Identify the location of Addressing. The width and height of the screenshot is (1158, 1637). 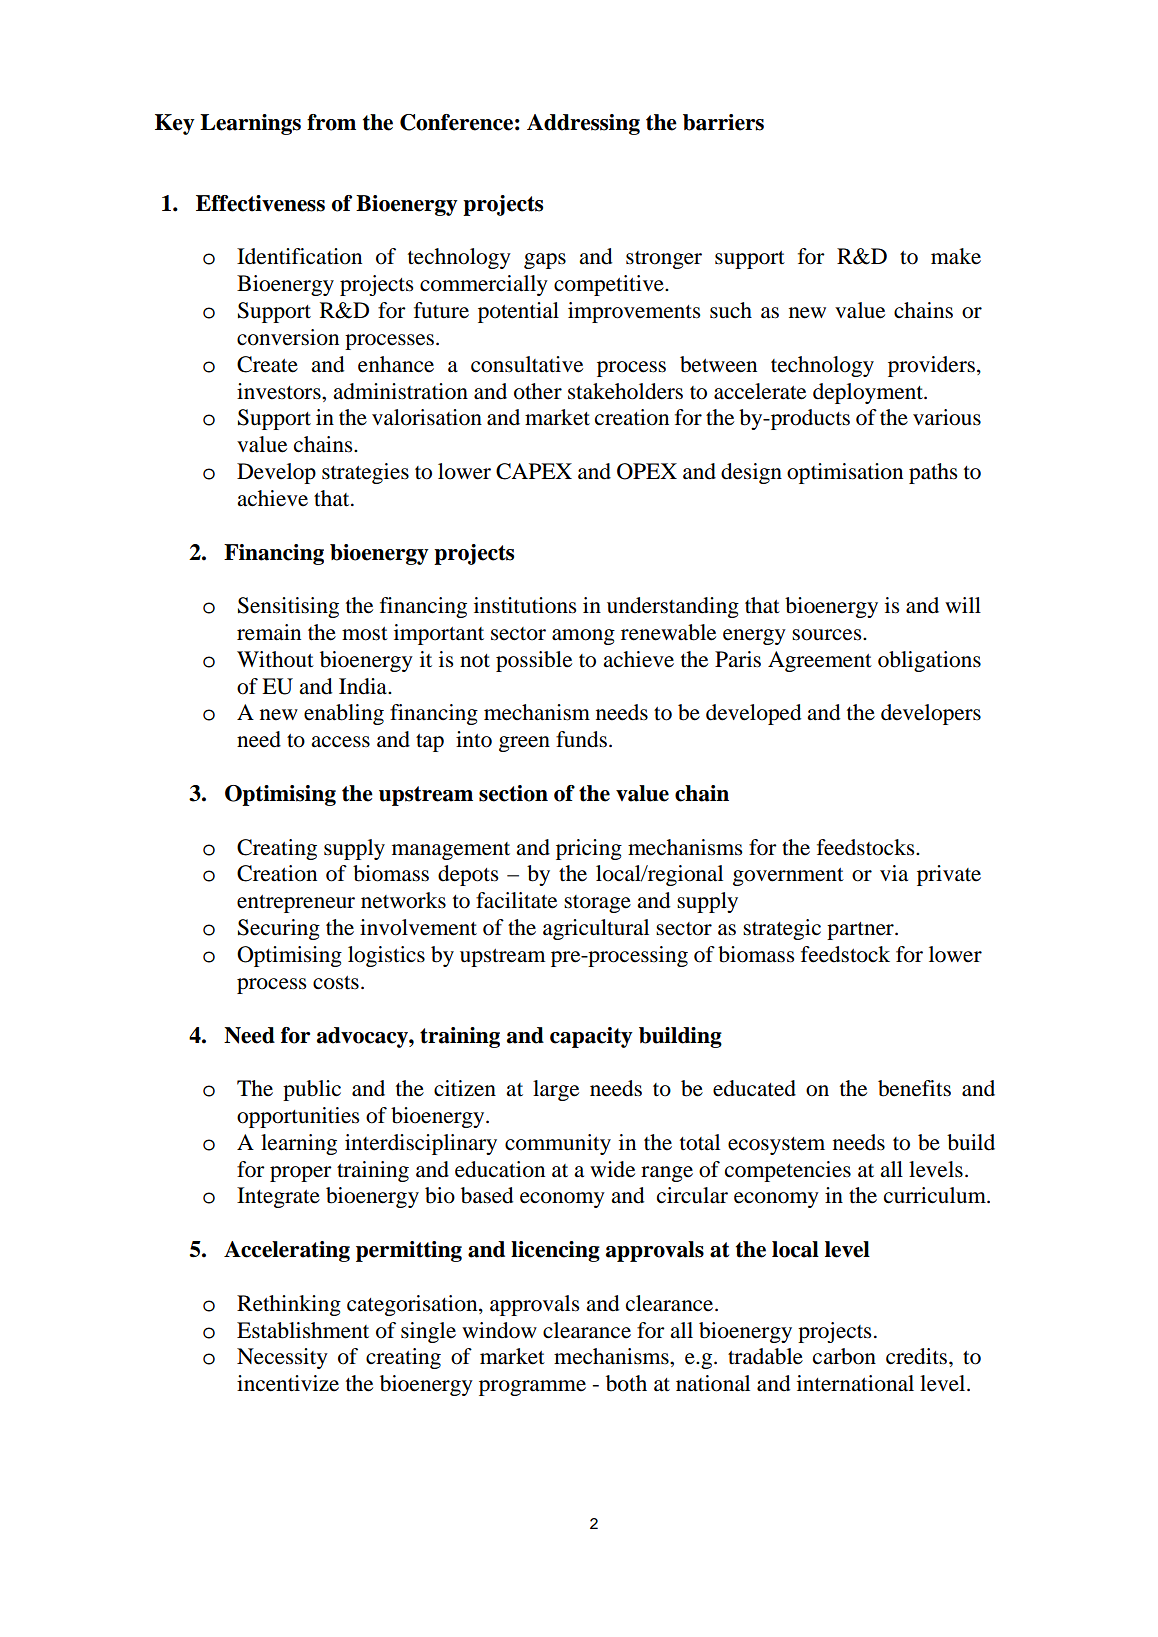
(583, 124).
